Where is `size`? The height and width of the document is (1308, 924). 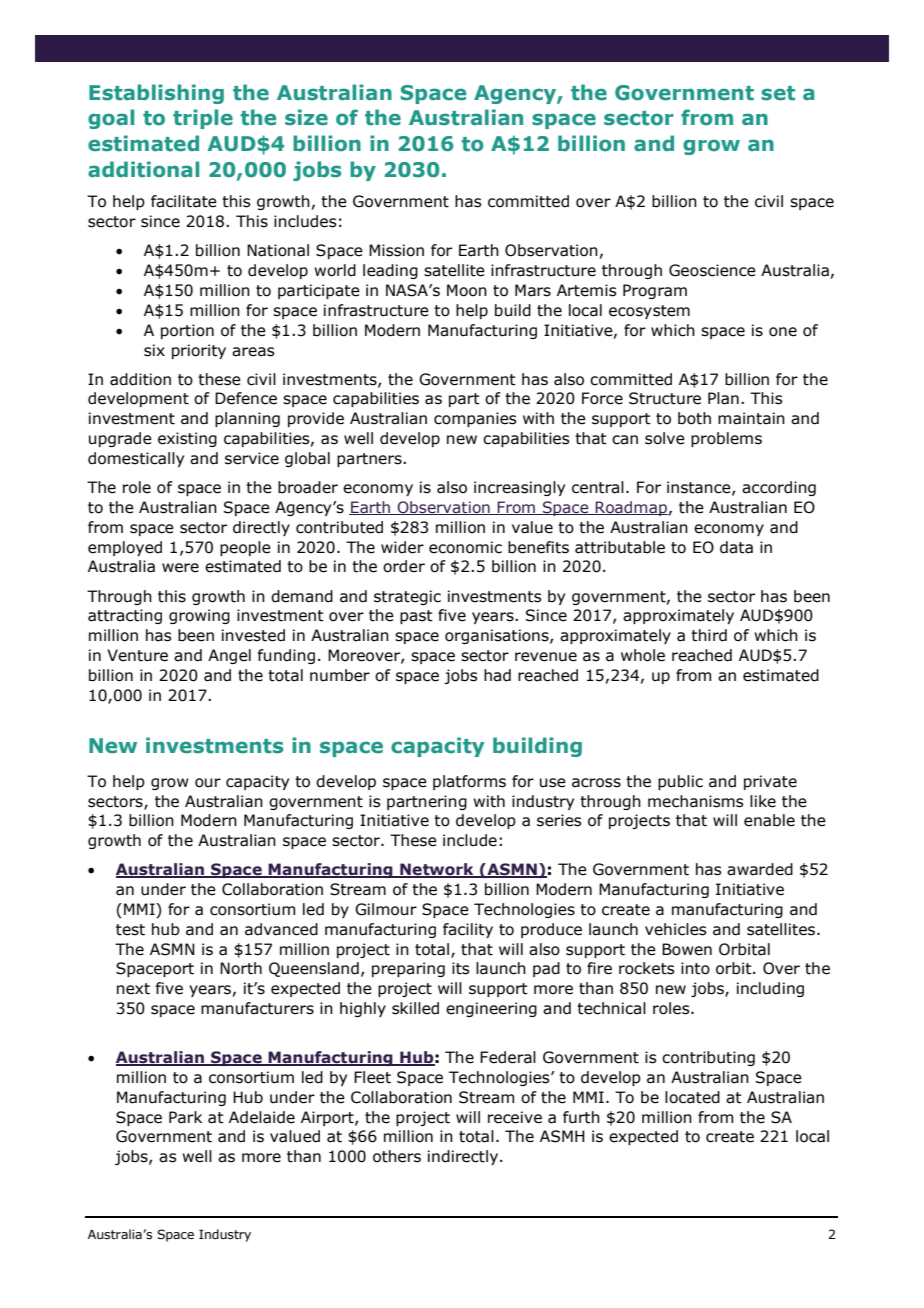
size is located at coordinates (306, 117).
